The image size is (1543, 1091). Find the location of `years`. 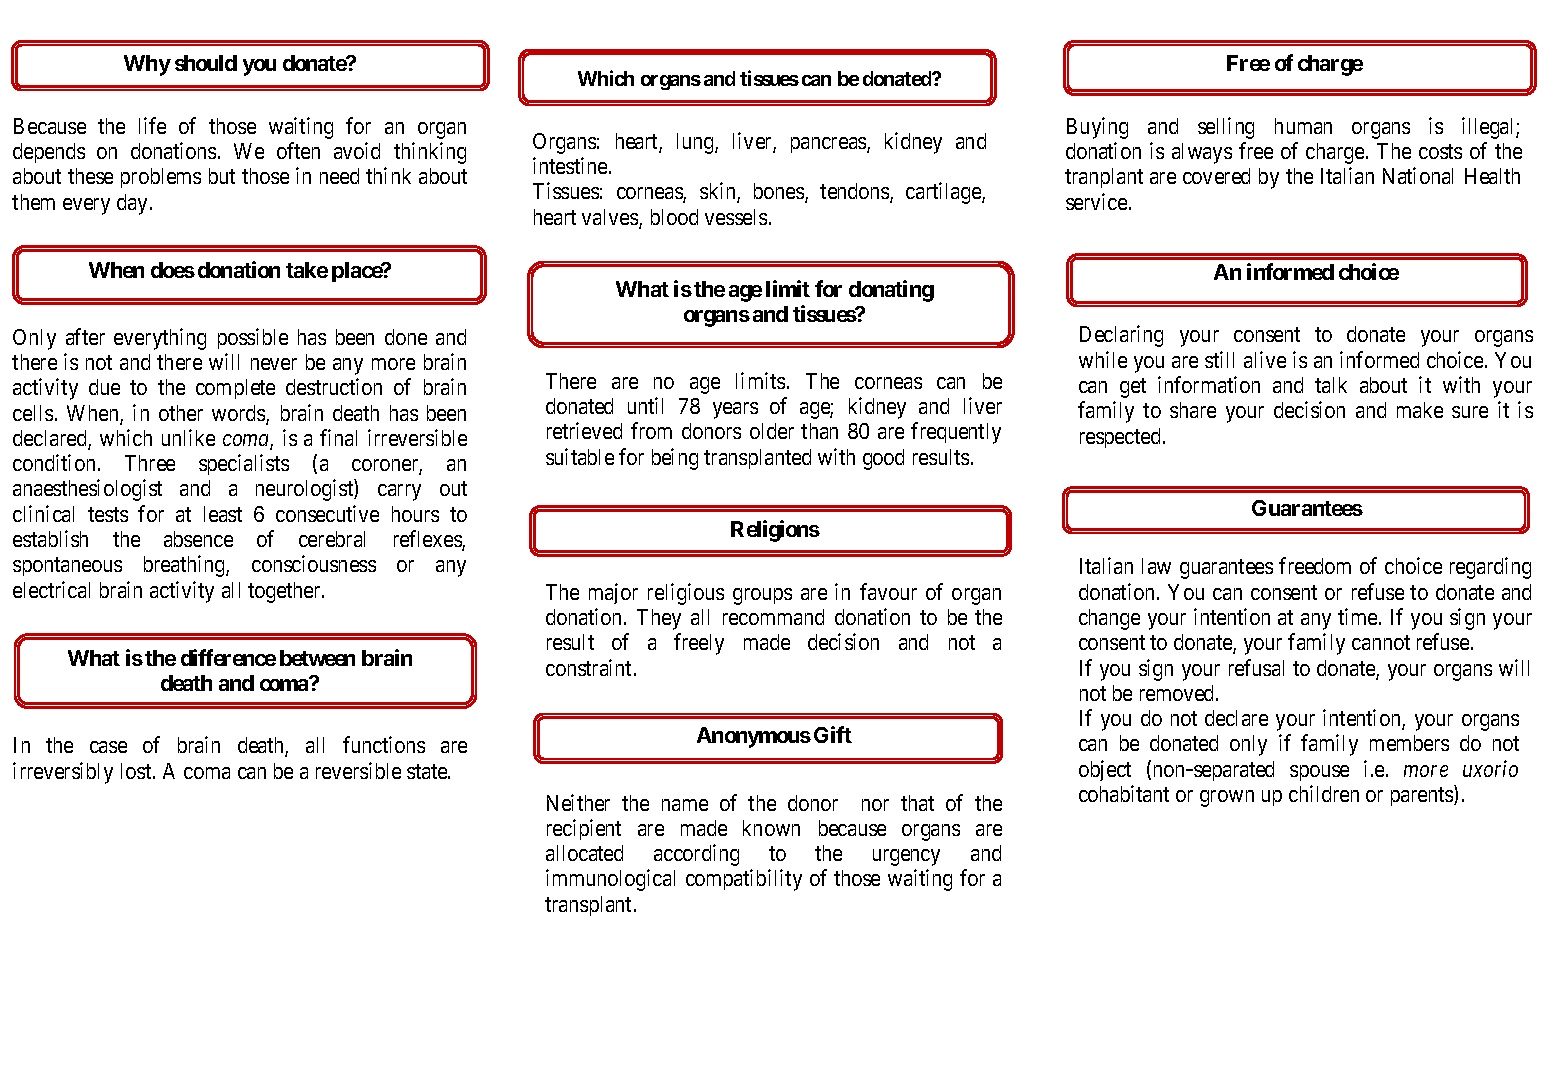

years is located at coordinates (735, 410).
